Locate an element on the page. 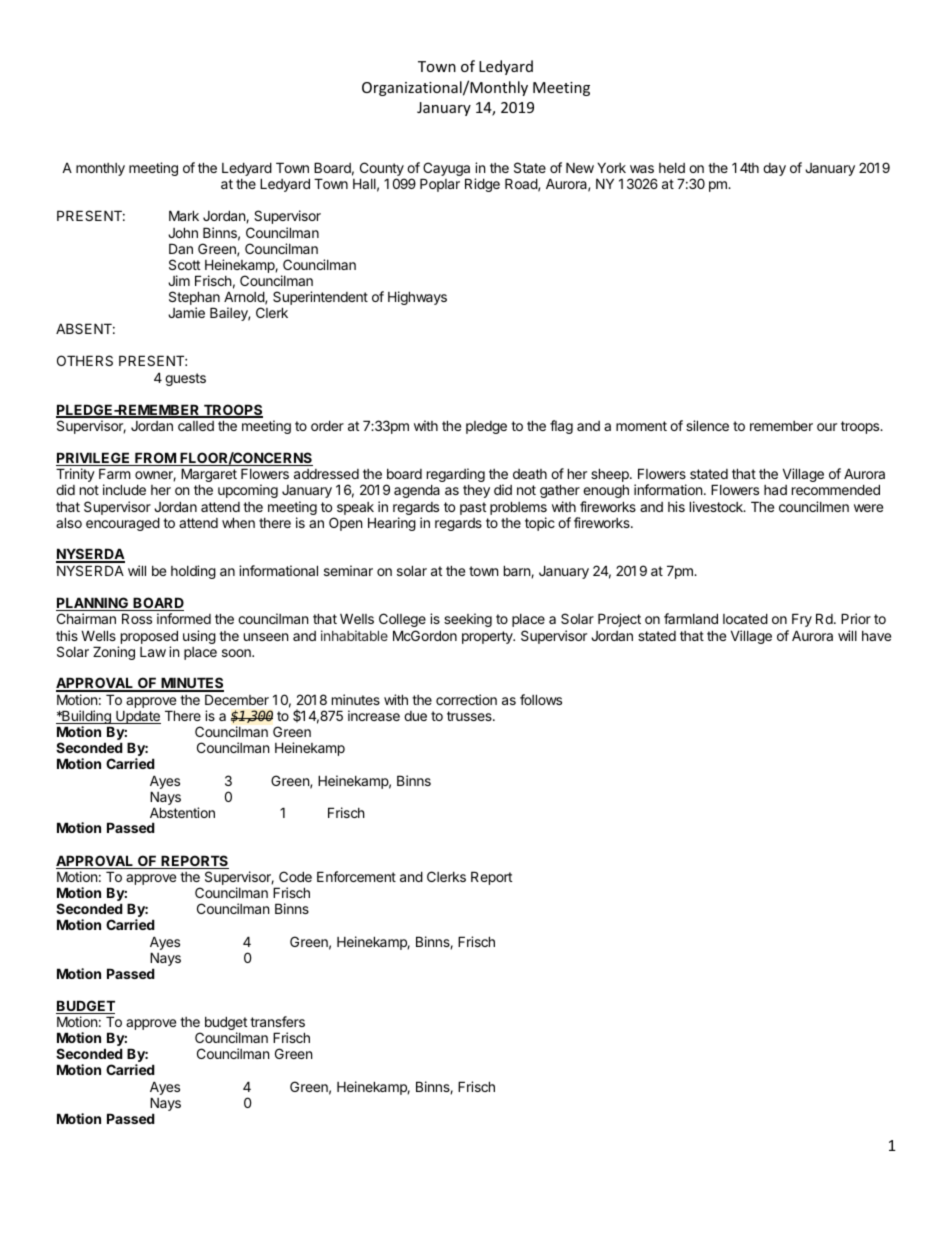 The height and width of the document is (1233, 952). Enforcement is located at coordinates (356, 876).
